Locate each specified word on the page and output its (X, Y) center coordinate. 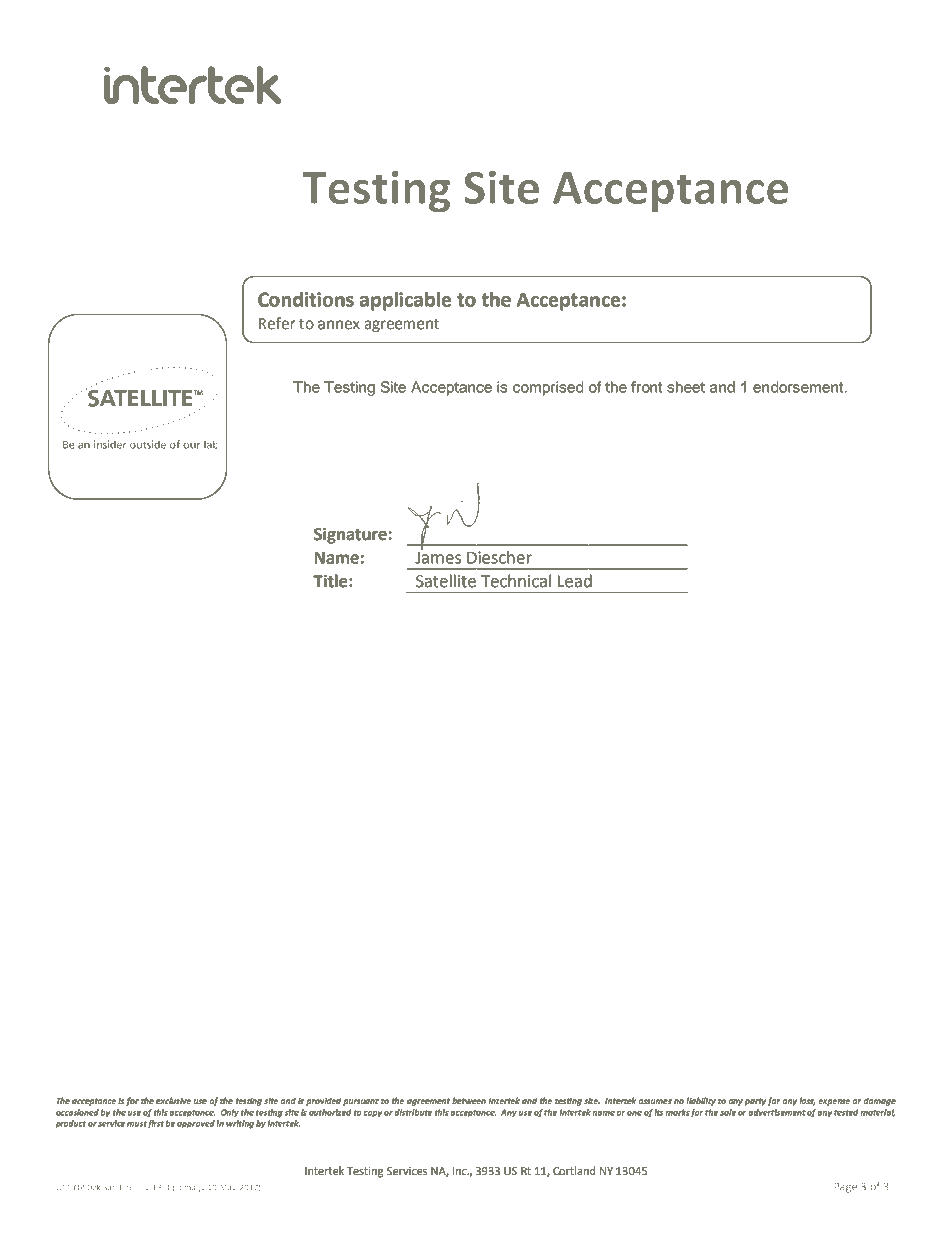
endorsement (799, 387)
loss (807, 1101)
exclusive (173, 1100)
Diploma (180, 1188)
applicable (405, 301)
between (469, 1100)
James (438, 556)
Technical (516, 581)
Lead (575, 581)
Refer (277, 323)
